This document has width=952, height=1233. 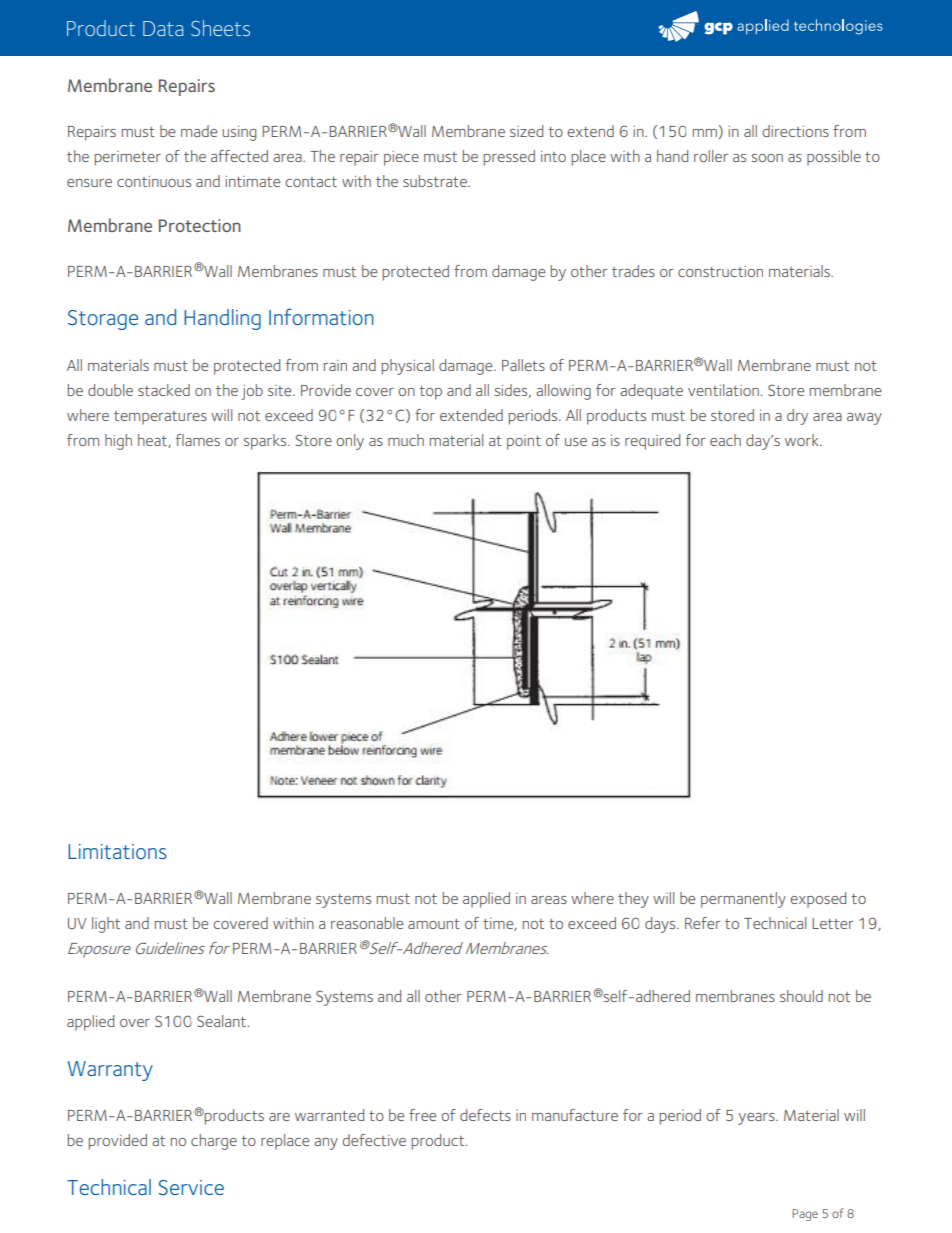 I want to click on Service, so click(x=191, y=1188).
